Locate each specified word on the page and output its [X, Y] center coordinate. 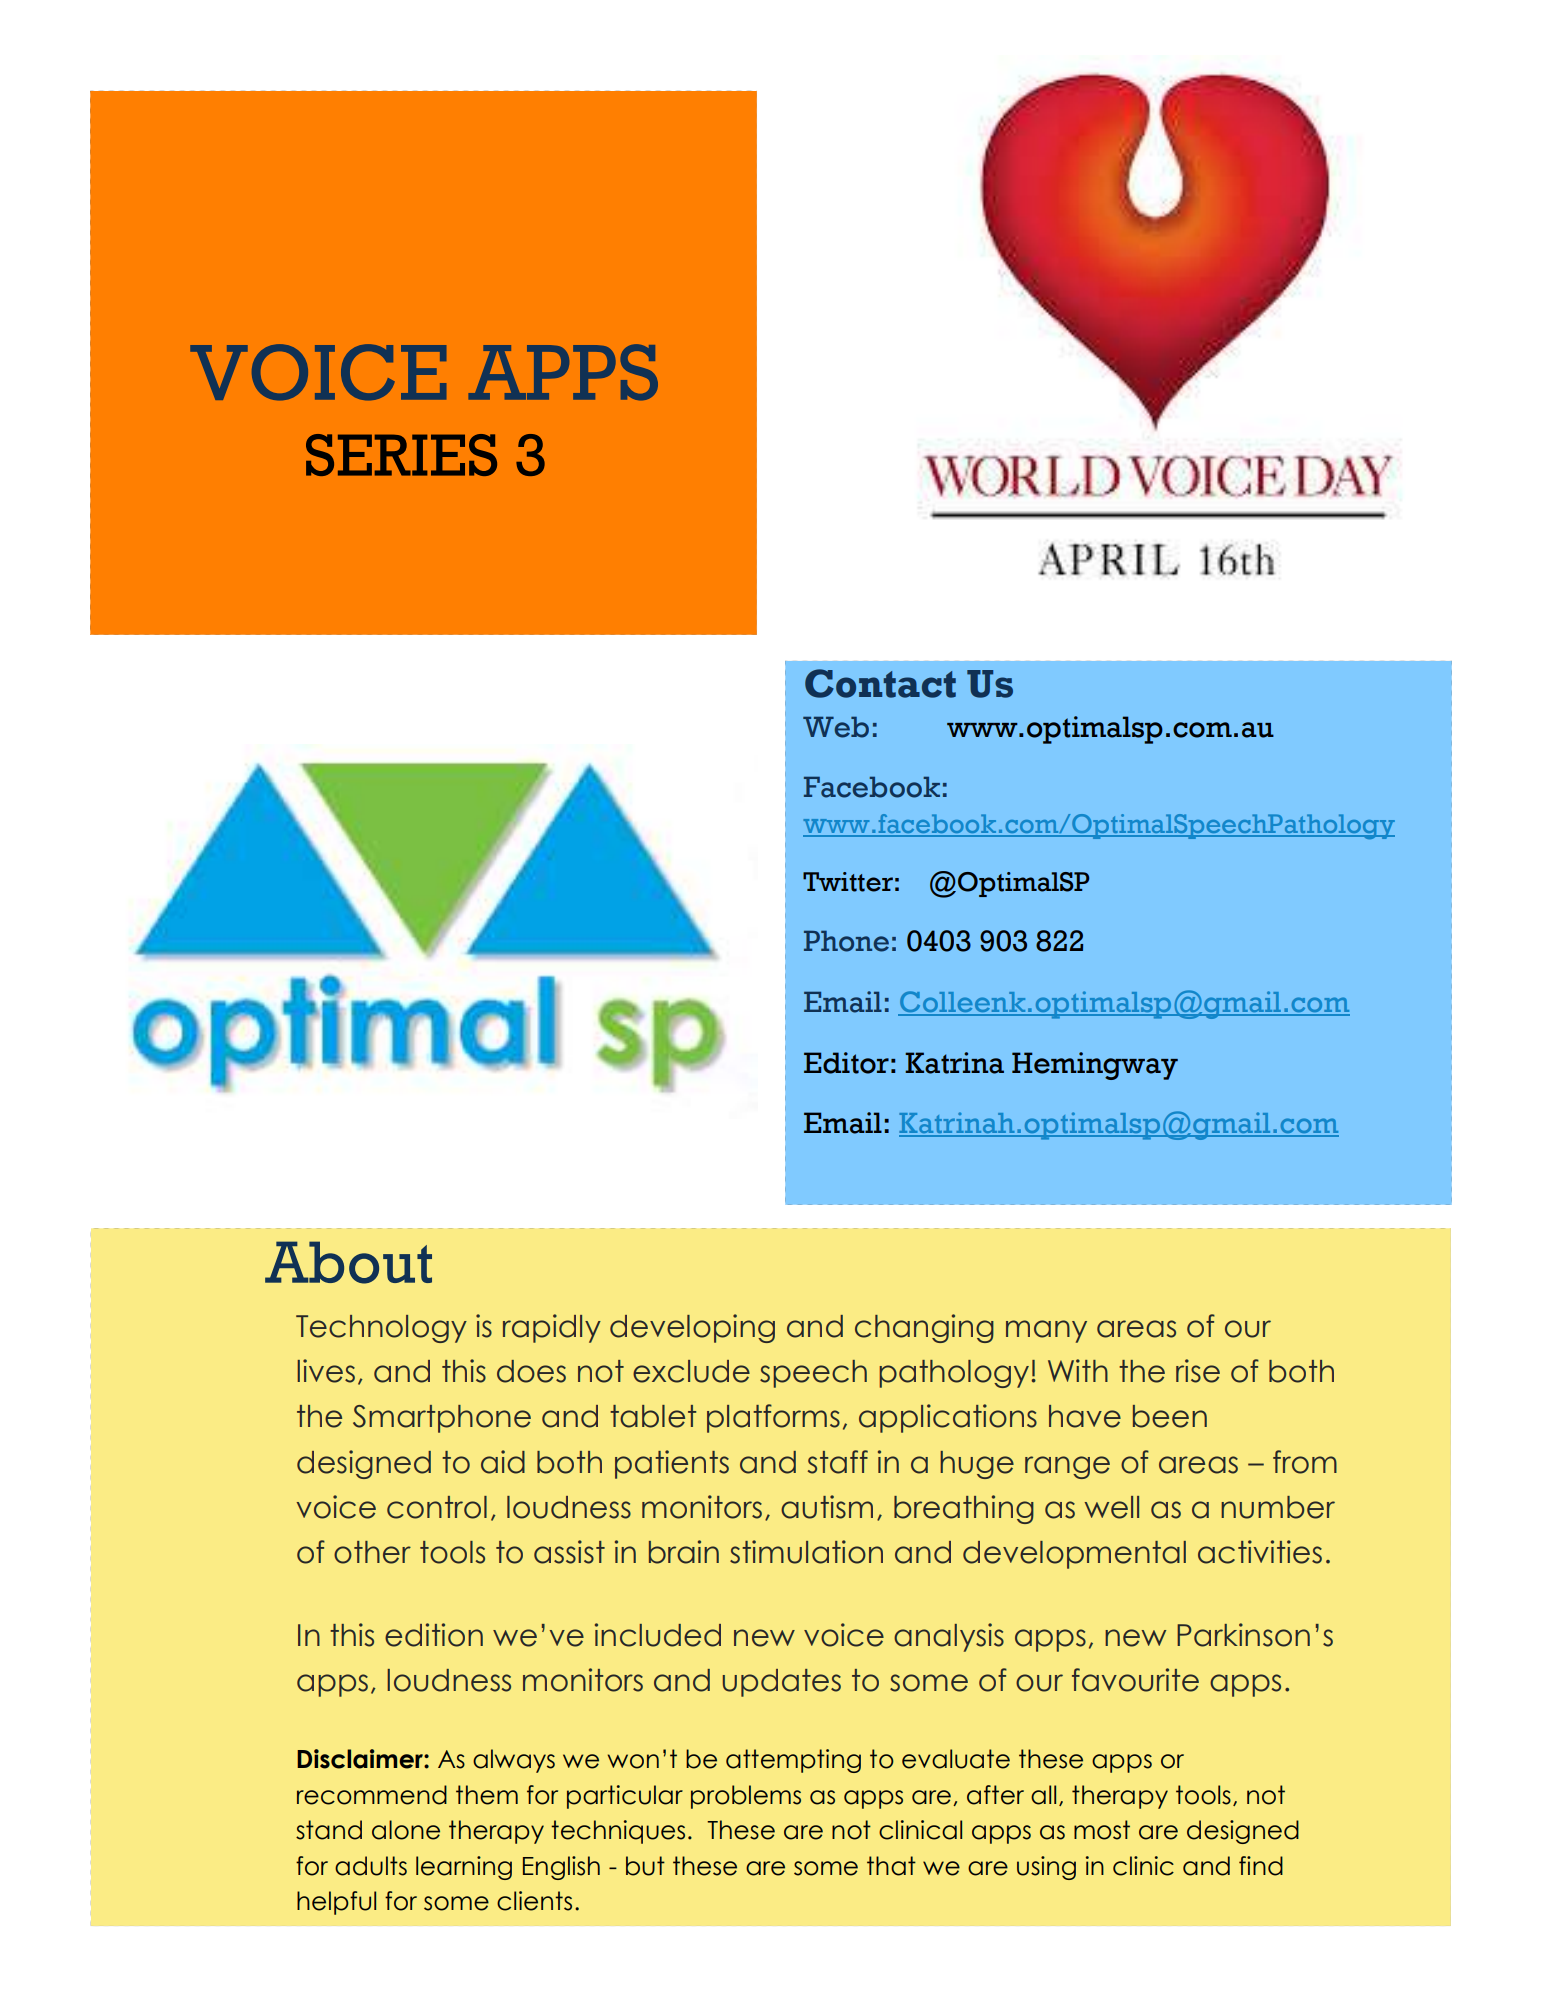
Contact [880, 683]
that [891, 1866]
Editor [846, 1063]
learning [464, 1868]
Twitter [848, 882]
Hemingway [1095, 1066]
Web [836, 727]
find [1261, 1866]
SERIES [401, 455]
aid [503, 1462]
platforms [773, 1418]
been [1170, 1416]
